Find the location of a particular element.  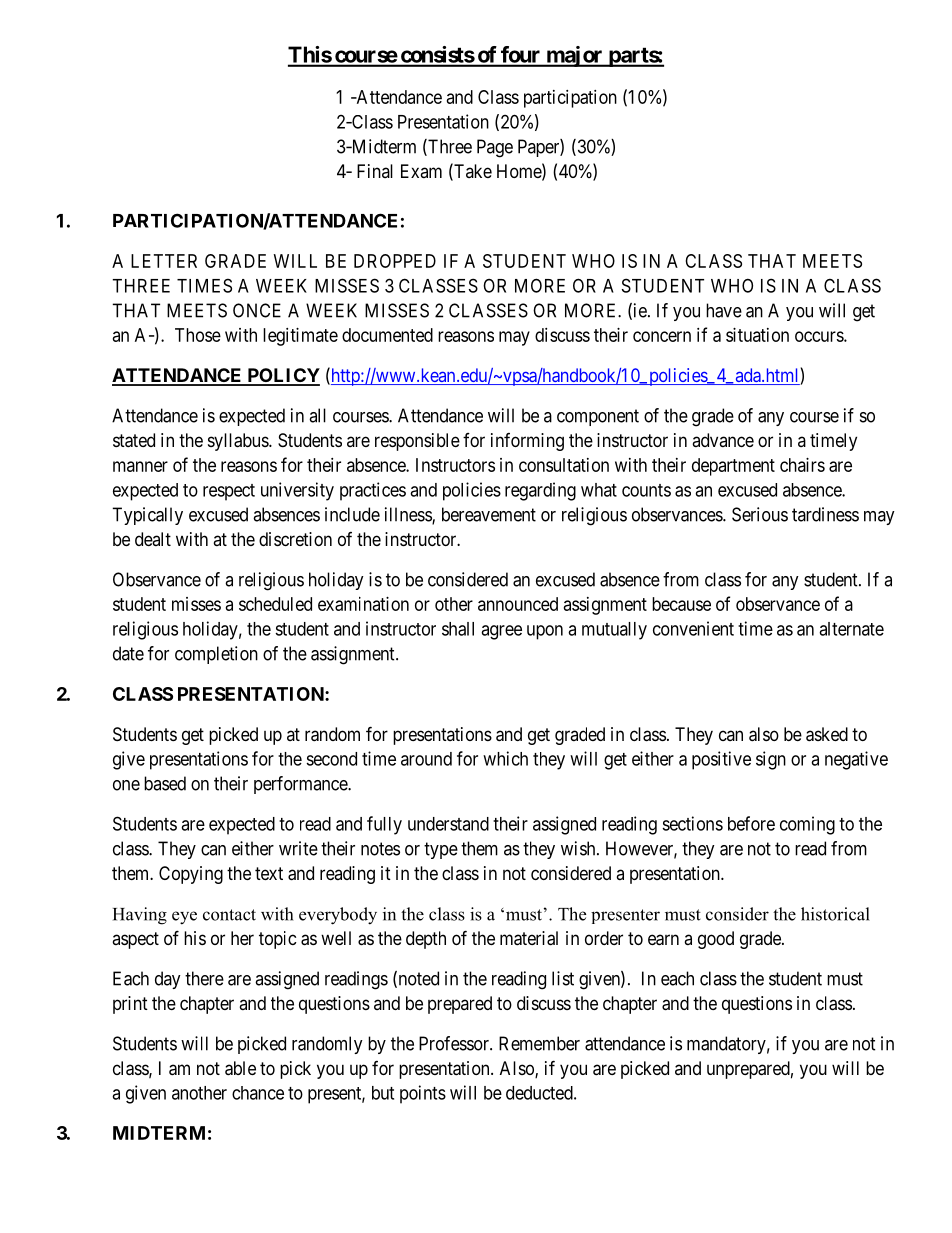

scheduled is located at coordinates (275, 604).
